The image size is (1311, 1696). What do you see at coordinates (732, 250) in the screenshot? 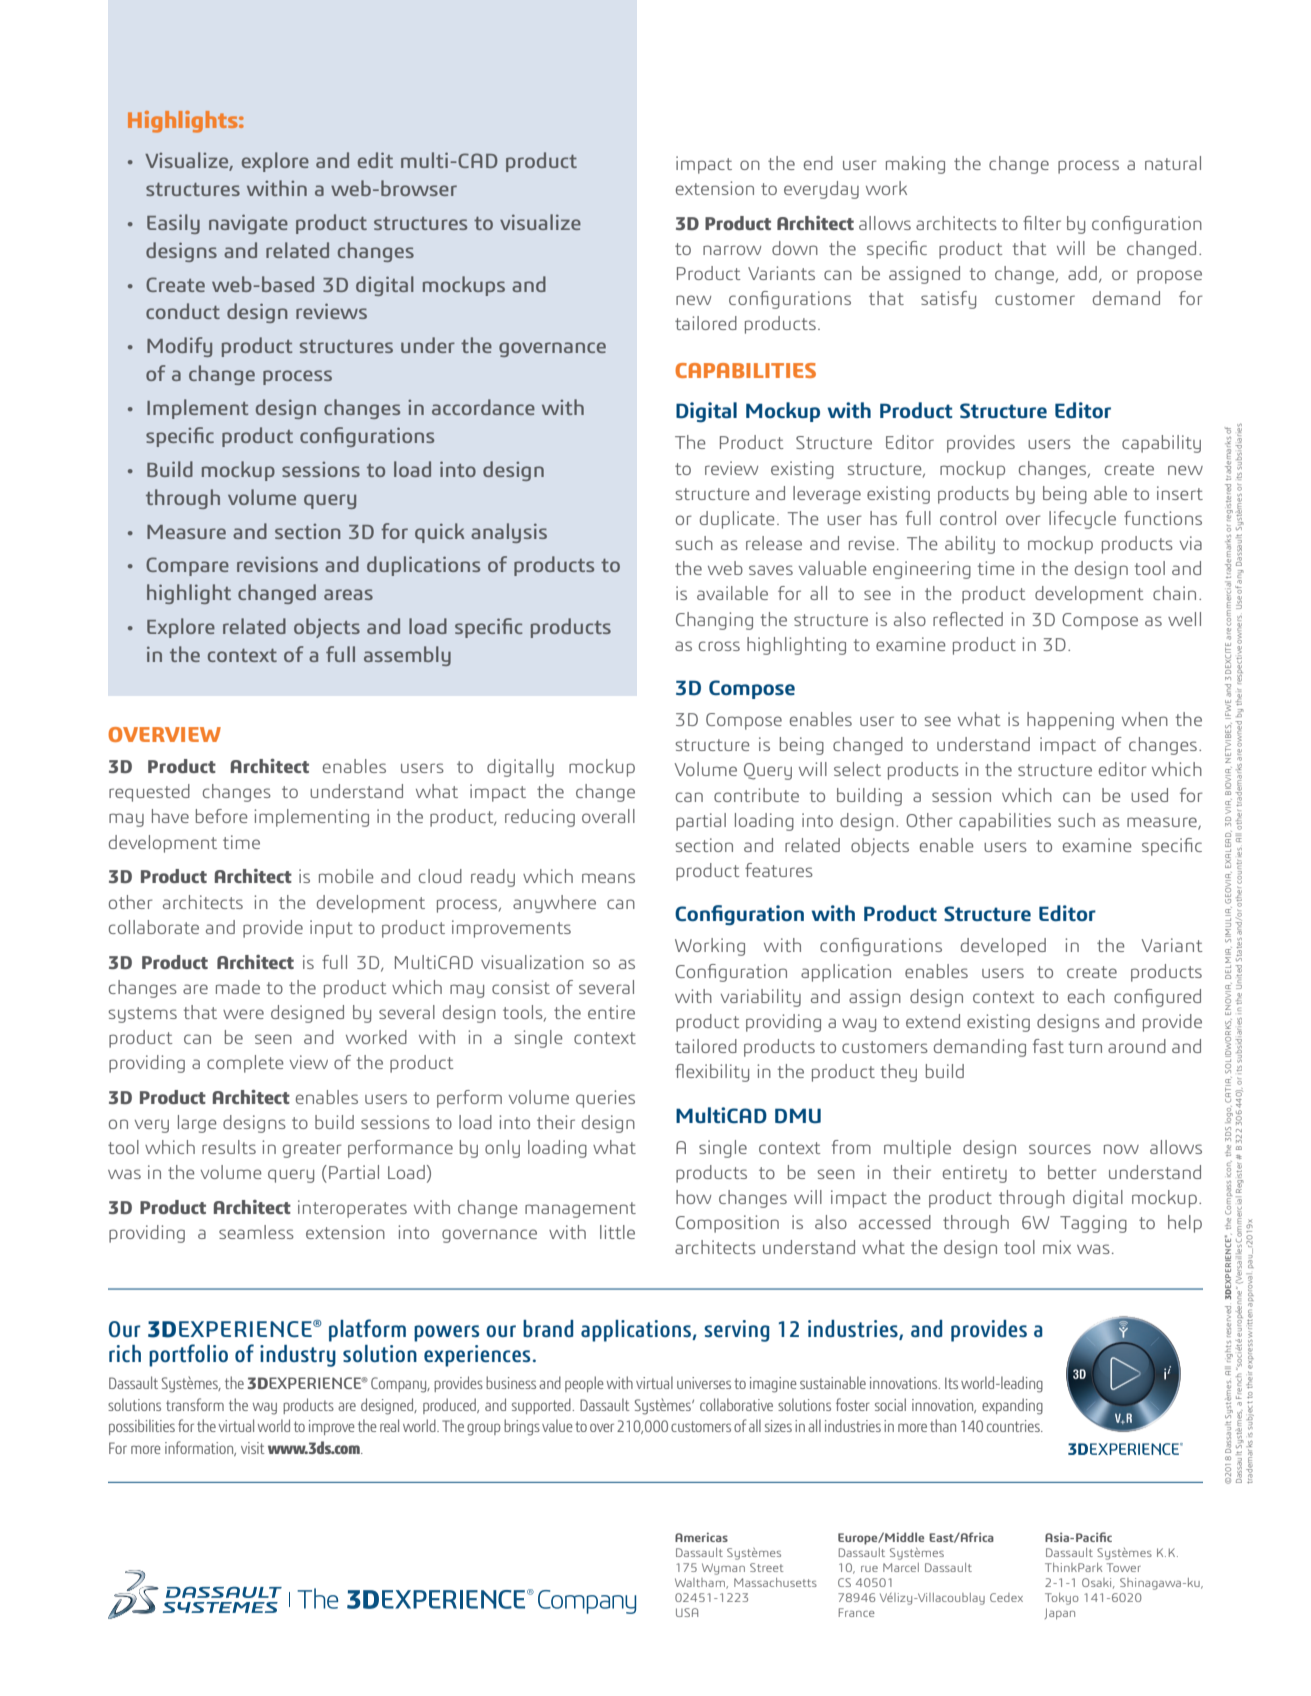
I see `narrow` at bounding box center [732, 250].
